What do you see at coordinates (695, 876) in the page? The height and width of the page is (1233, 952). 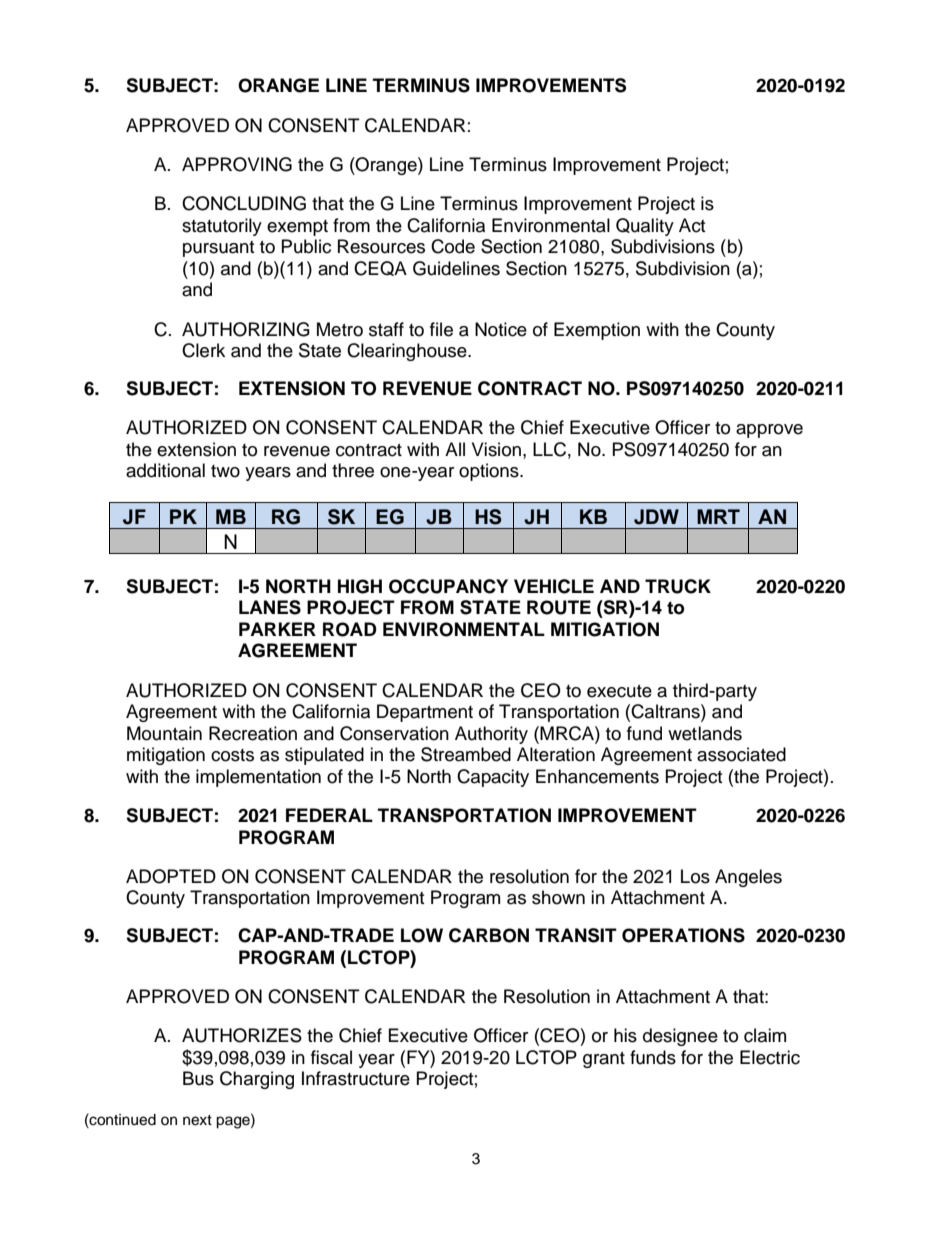 I see `Los` at bounding box center [695, 876].
